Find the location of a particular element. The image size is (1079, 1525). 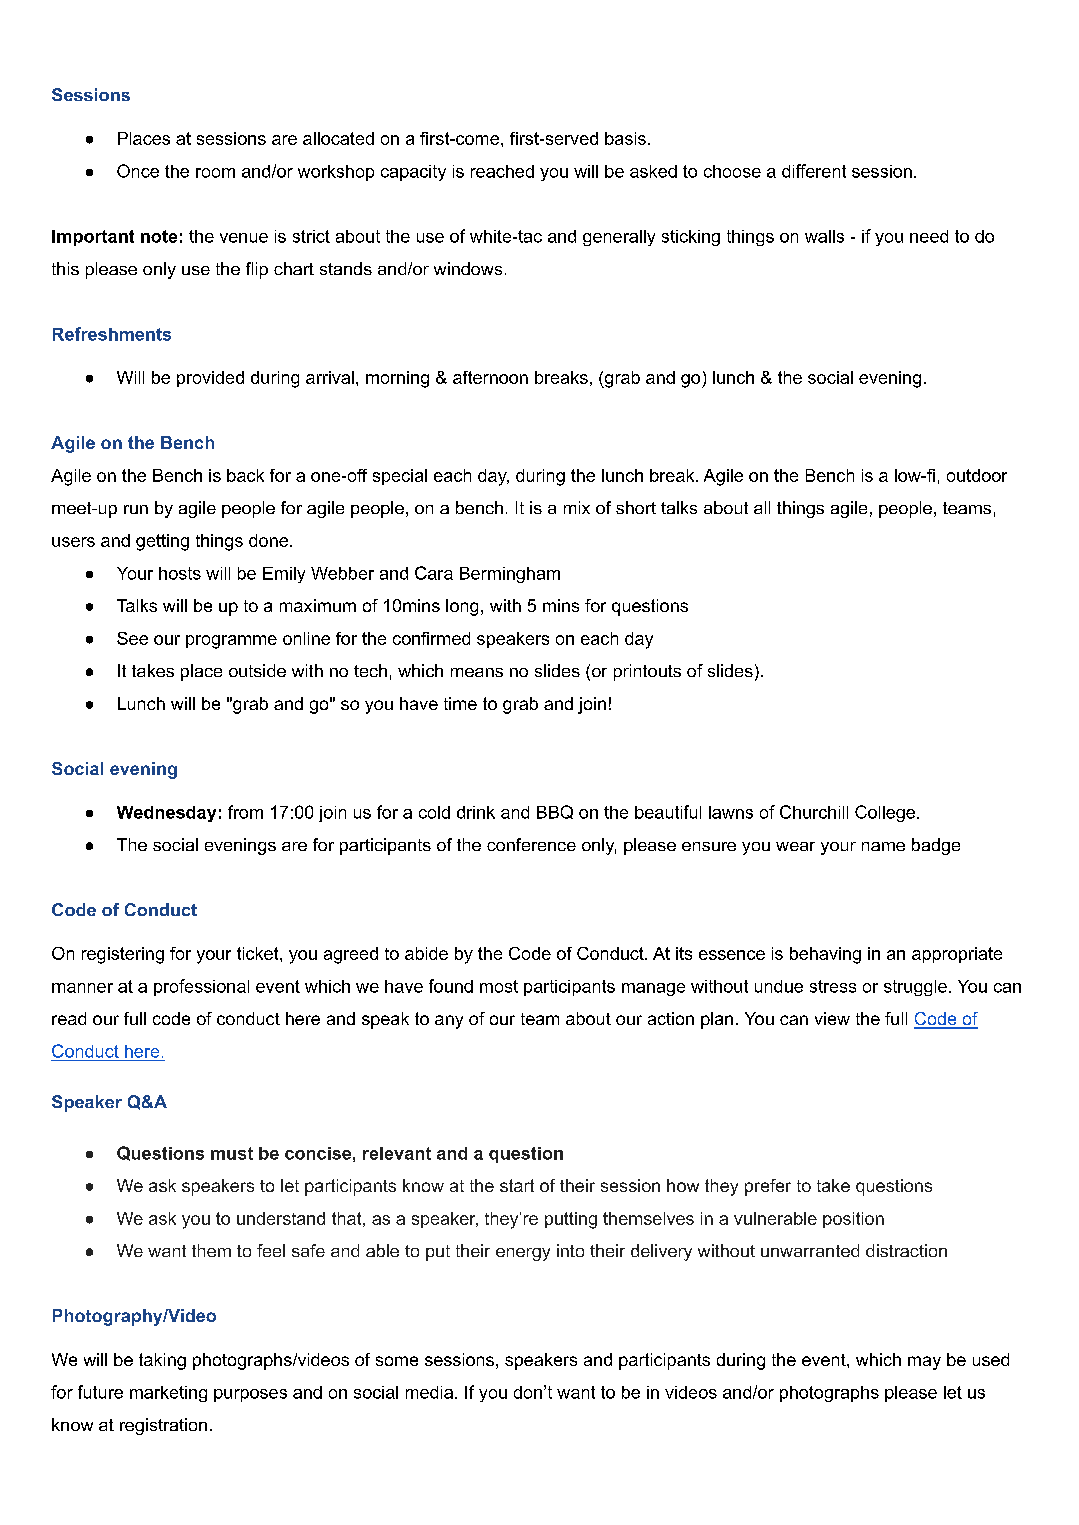

marketing is located at coordinates (168, 1394).
